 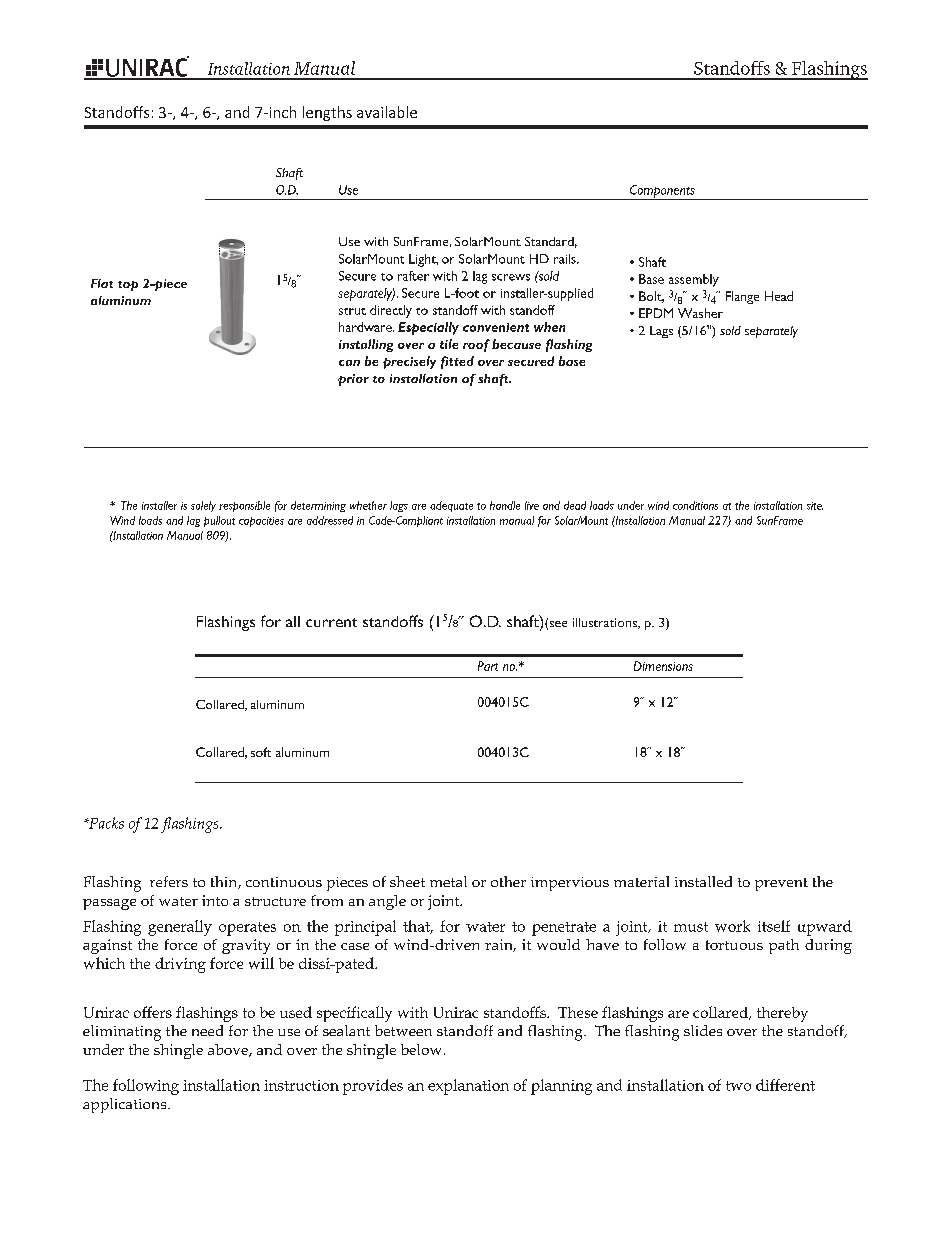 What do you see at coordinates (663, 666) in the screenshot?
I see `Dimensions` at bounding box center [663, 666].
